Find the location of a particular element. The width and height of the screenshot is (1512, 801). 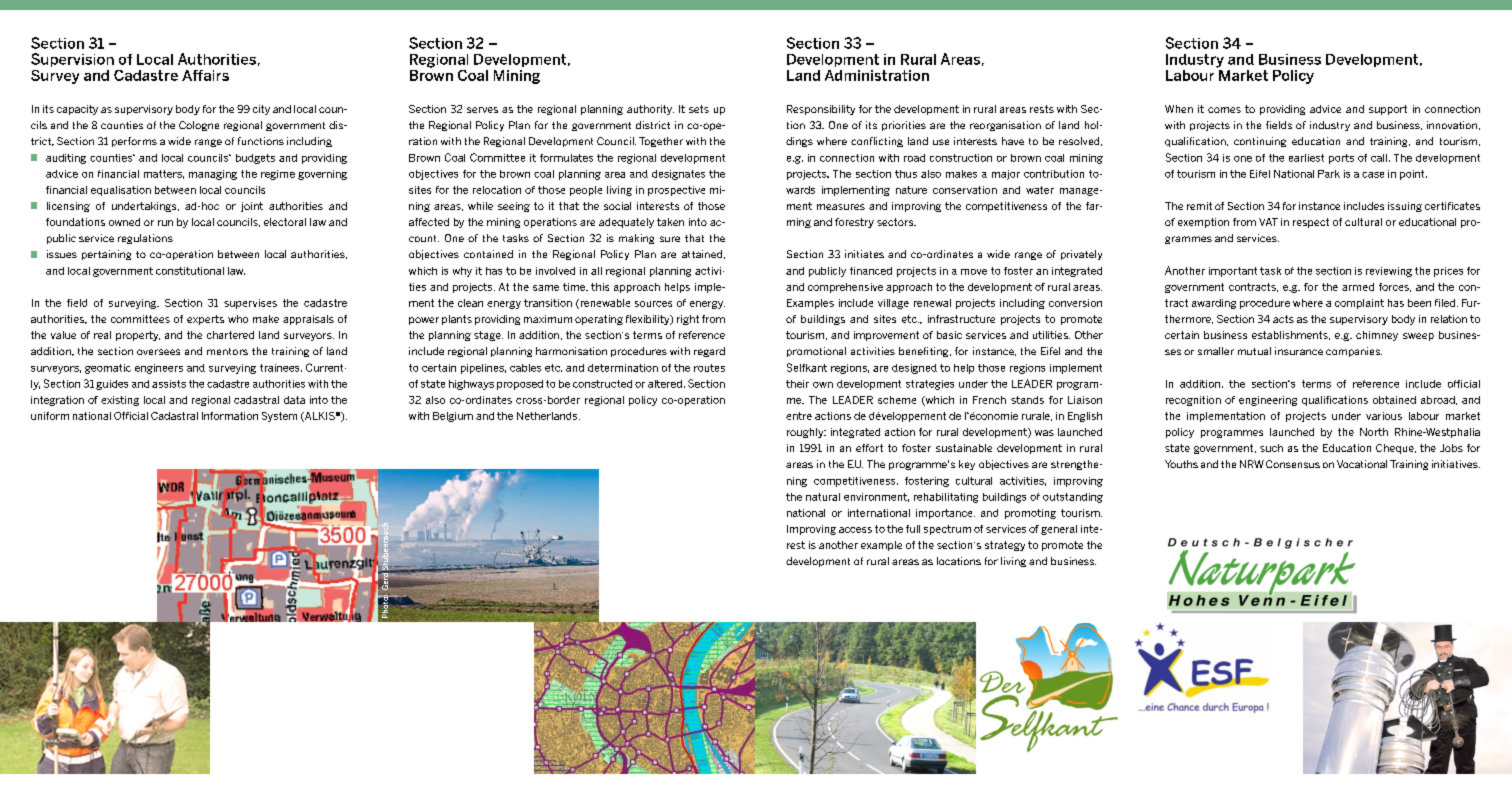

sources is located at coordinates (653, 304).
